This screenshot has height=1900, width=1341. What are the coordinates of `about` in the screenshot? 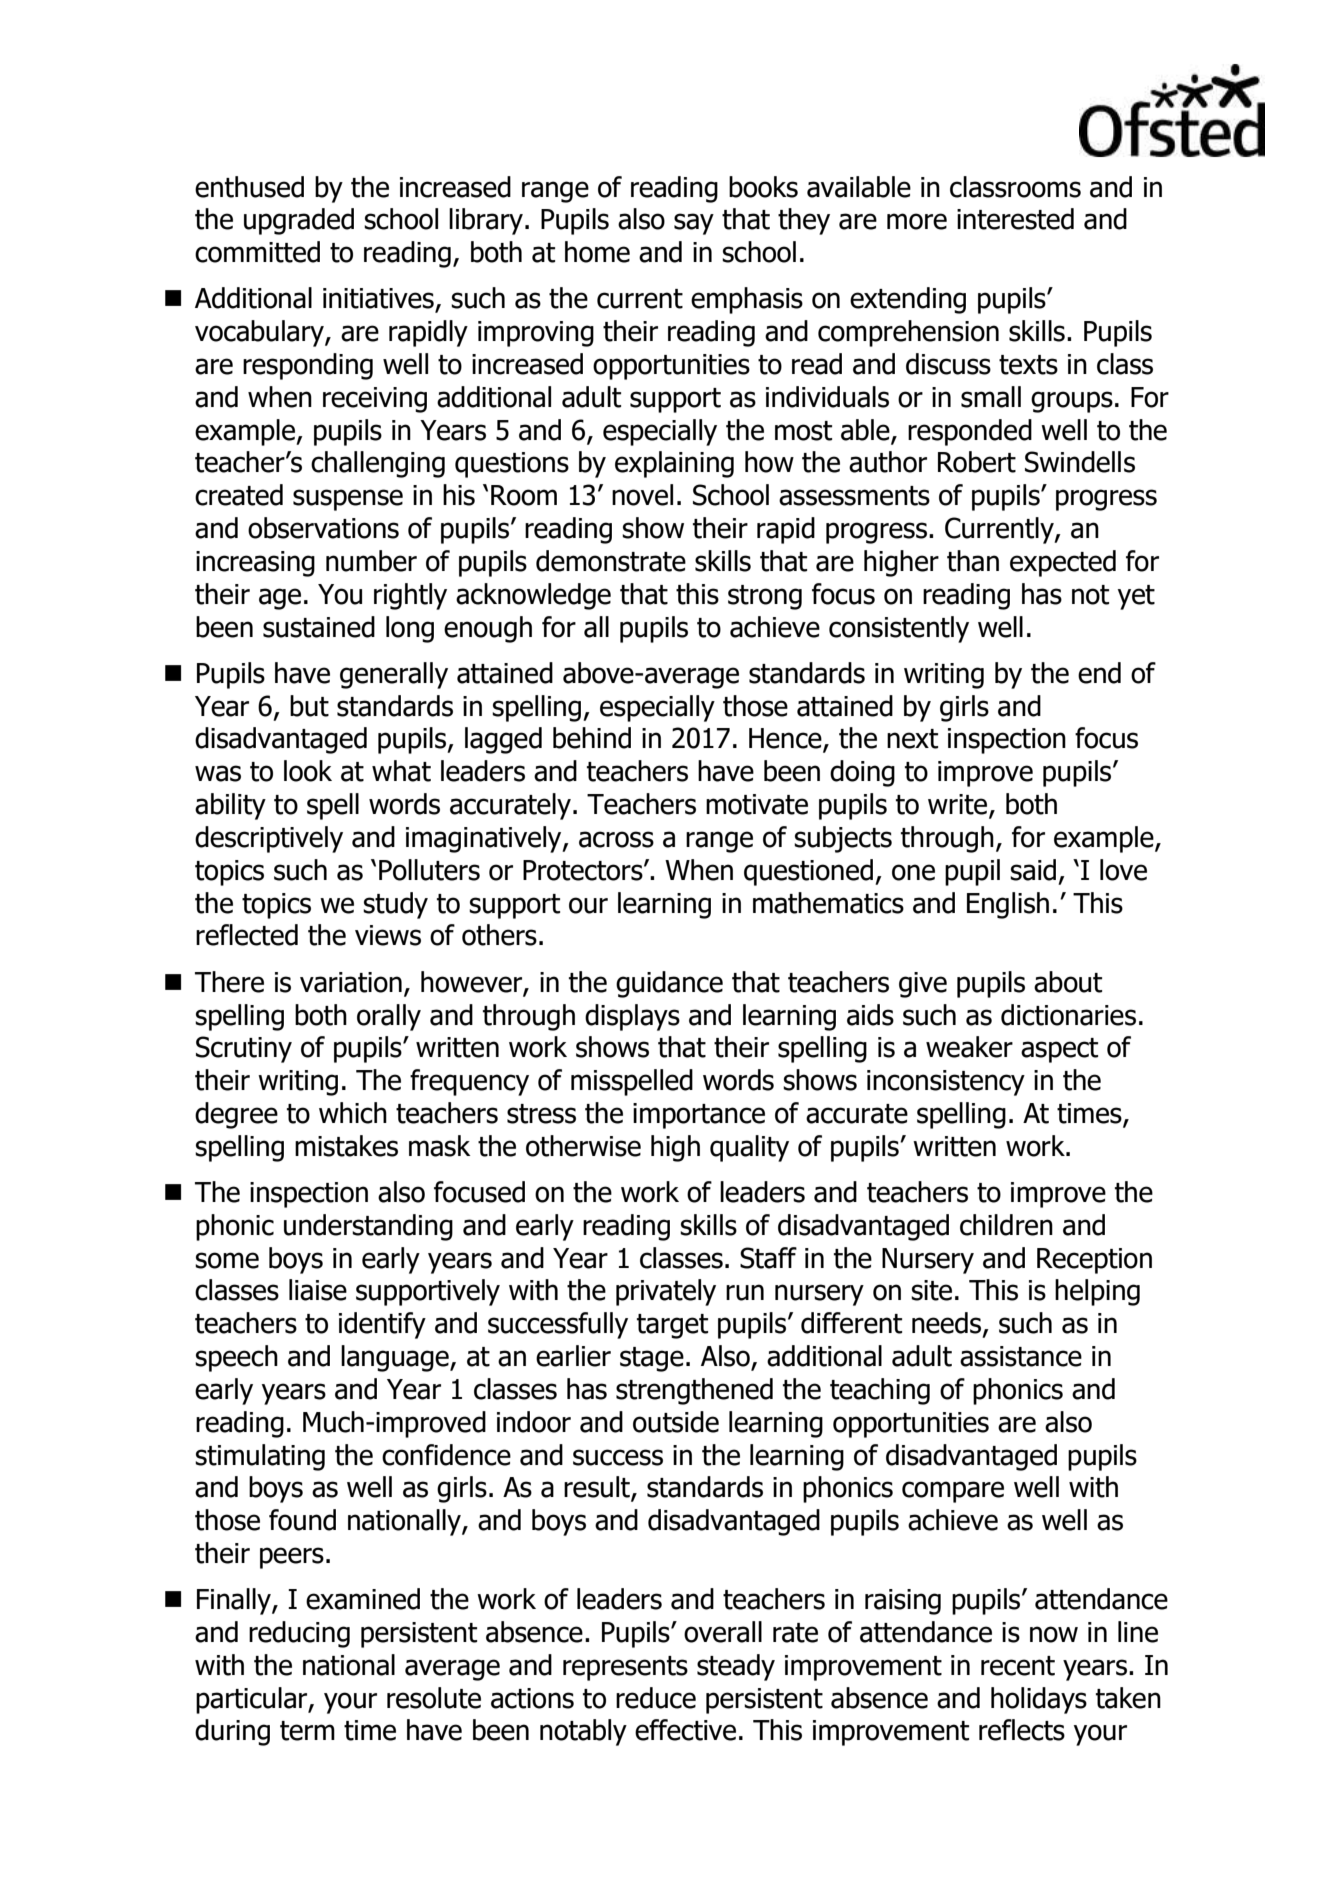 It's located at (1068, 982).
